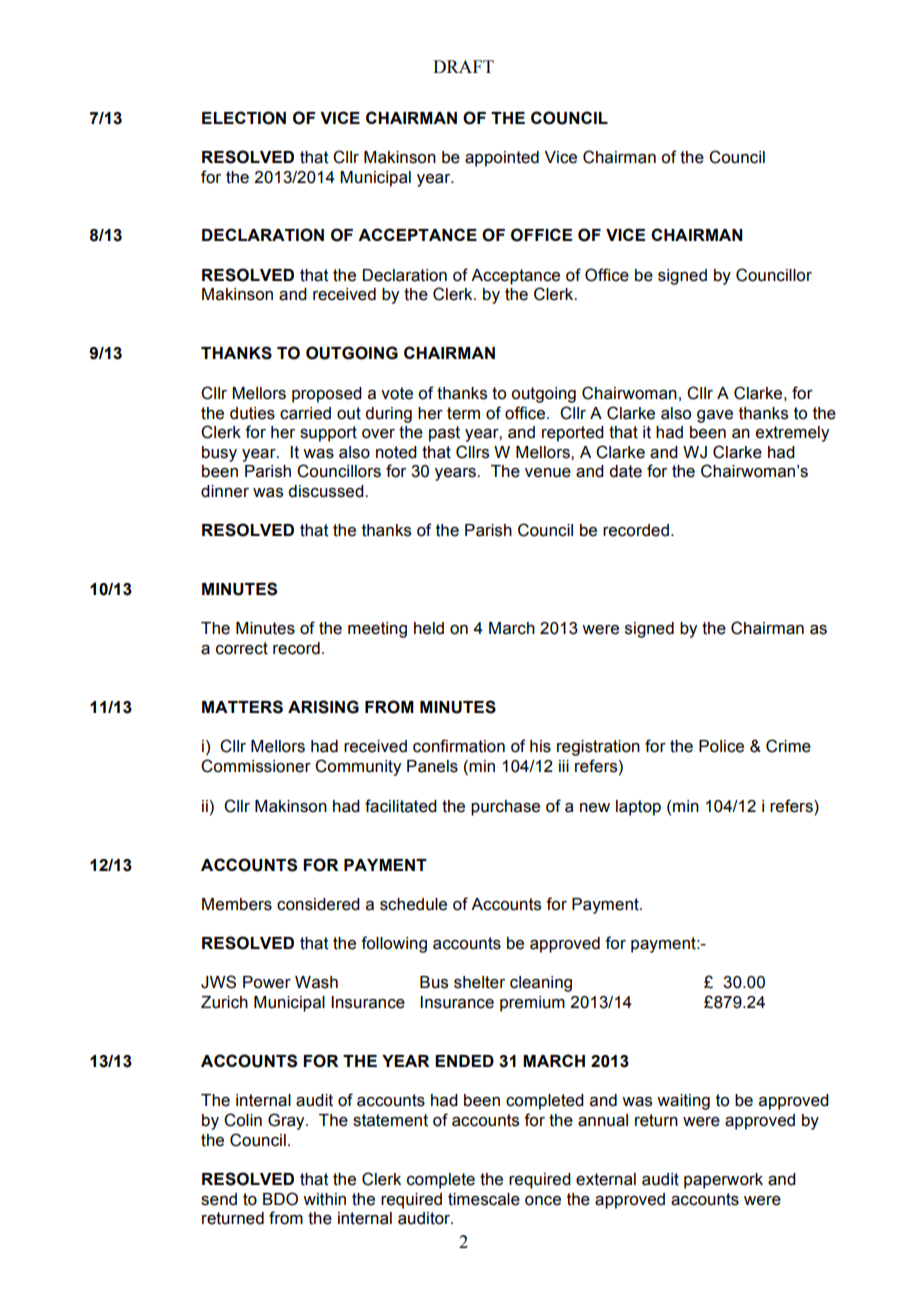  What do you see at coordinates (327, 395) in the document?
I see `proposed` at bounding box center [327, 395].
